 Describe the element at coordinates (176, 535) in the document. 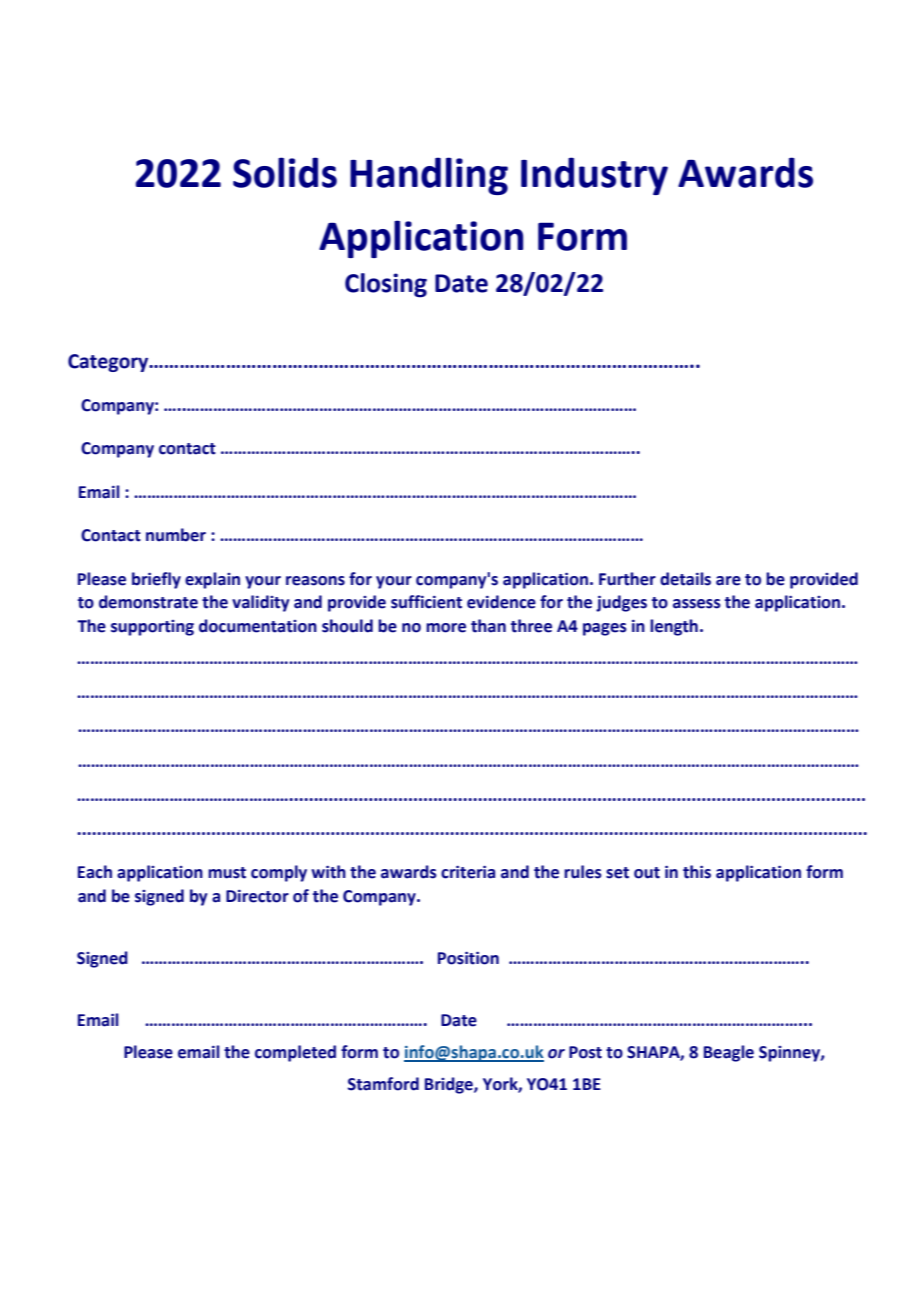

I see `number` at that location.
